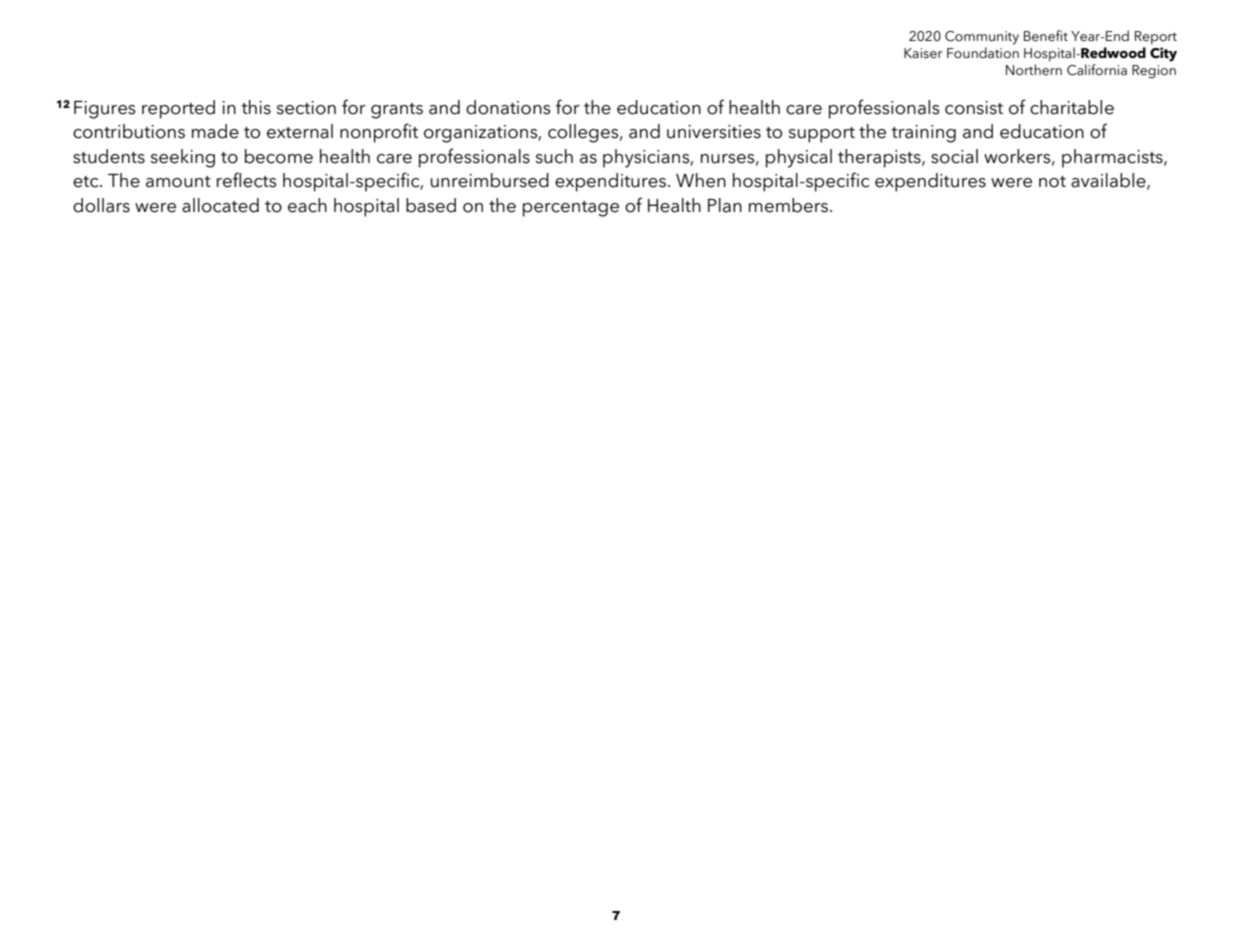  I want to click on universities, so click(714, 132).
